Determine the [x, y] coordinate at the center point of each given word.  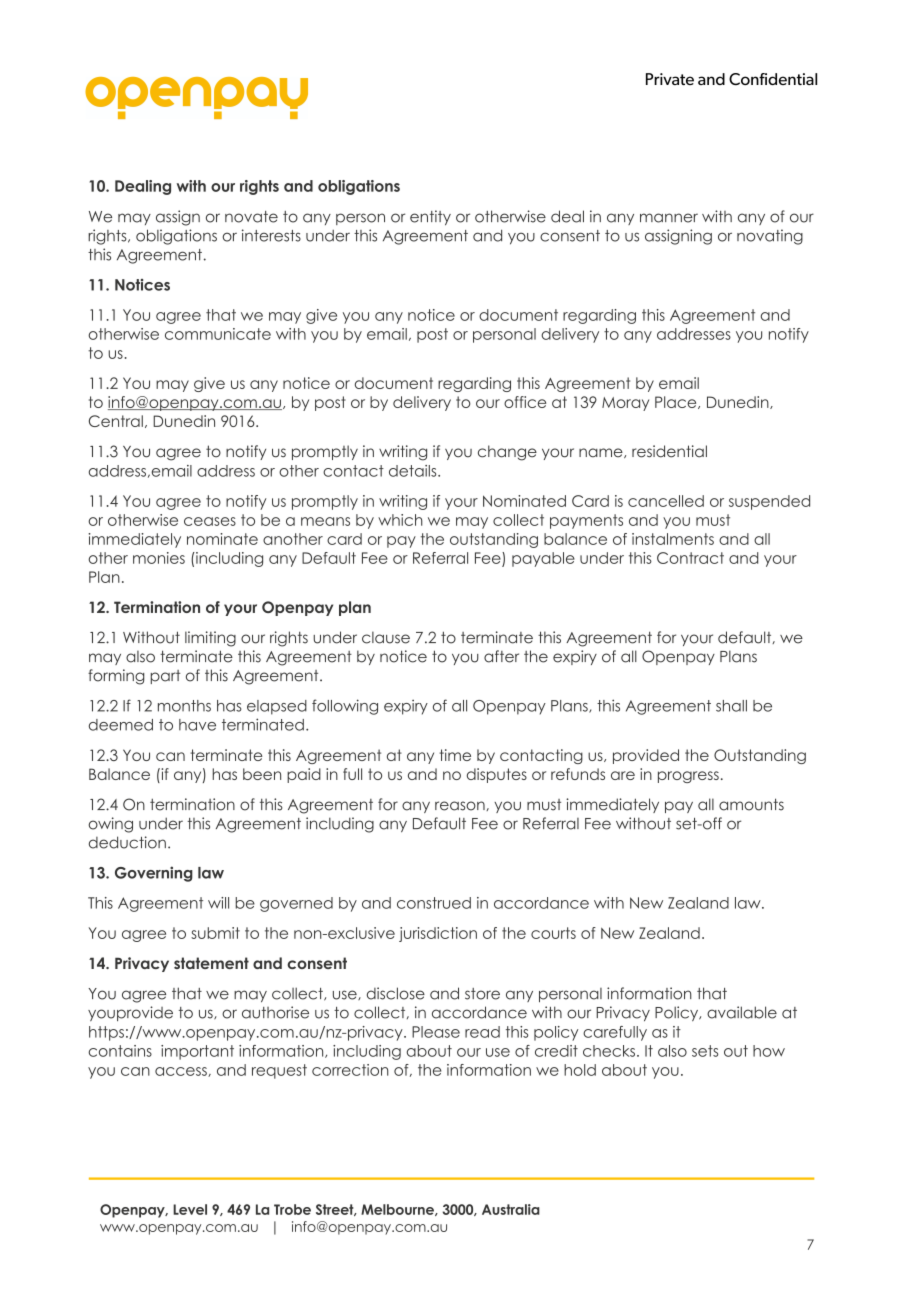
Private [670, 79]
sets [705, 1051]
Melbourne [398, 1210]
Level [190, 1209]
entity [430, 217]
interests [271, 235]
